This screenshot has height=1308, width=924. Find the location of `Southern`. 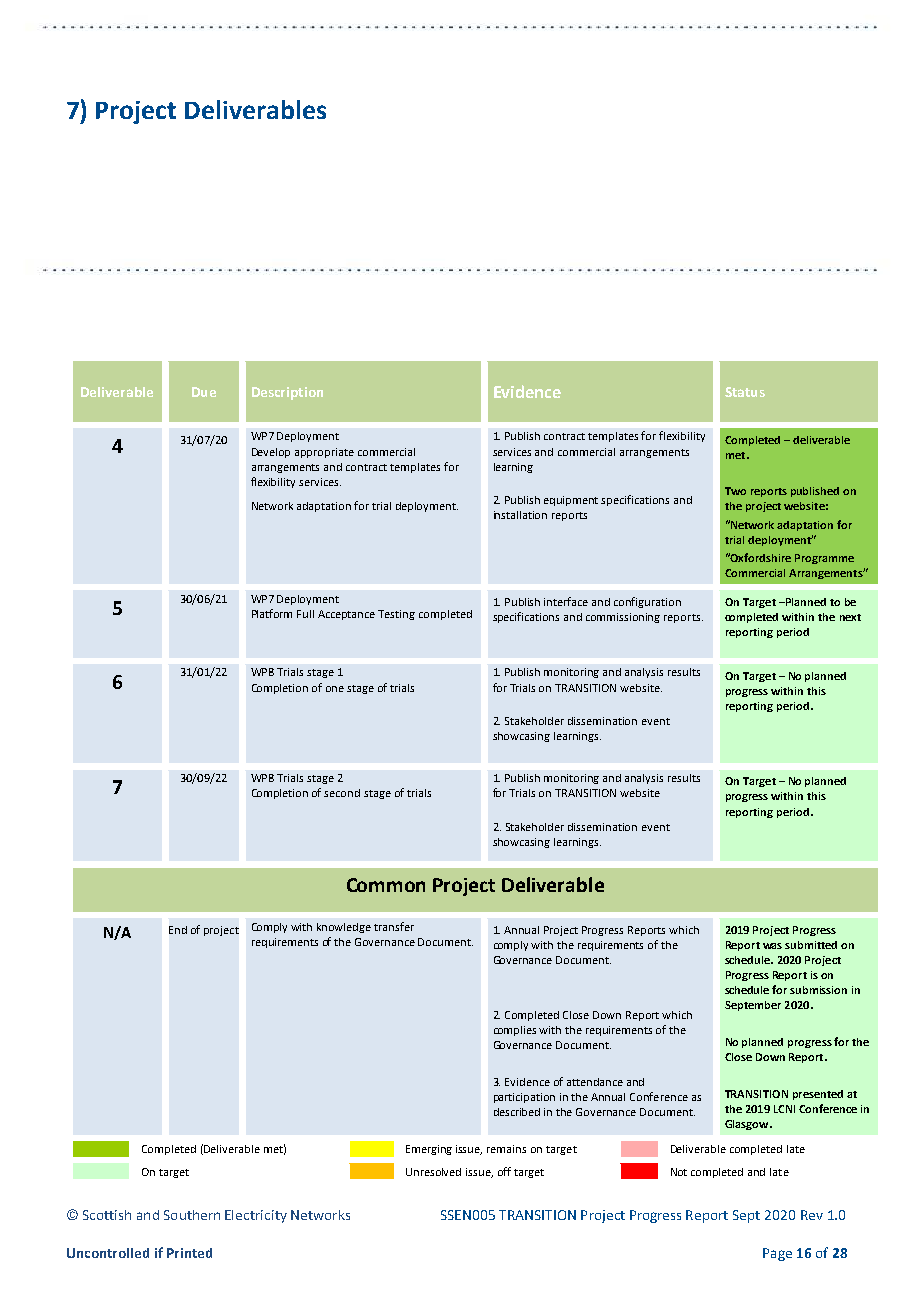

Southern is located at coordinates (192, 1215).
